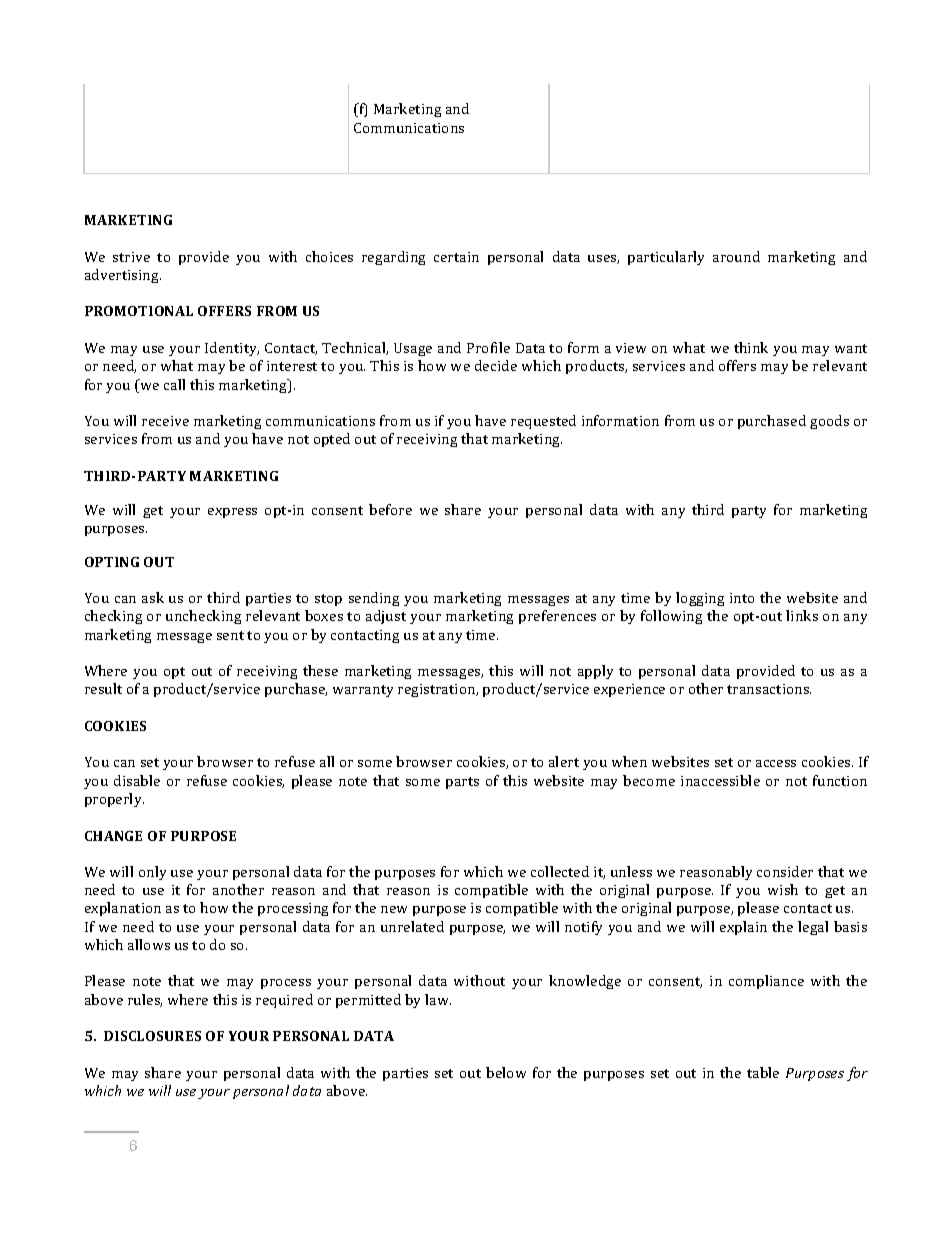 The width and height of the document is (952, 1233). Describe the element at coordinates (763, 1072) in the document. I see `table` at that location.
